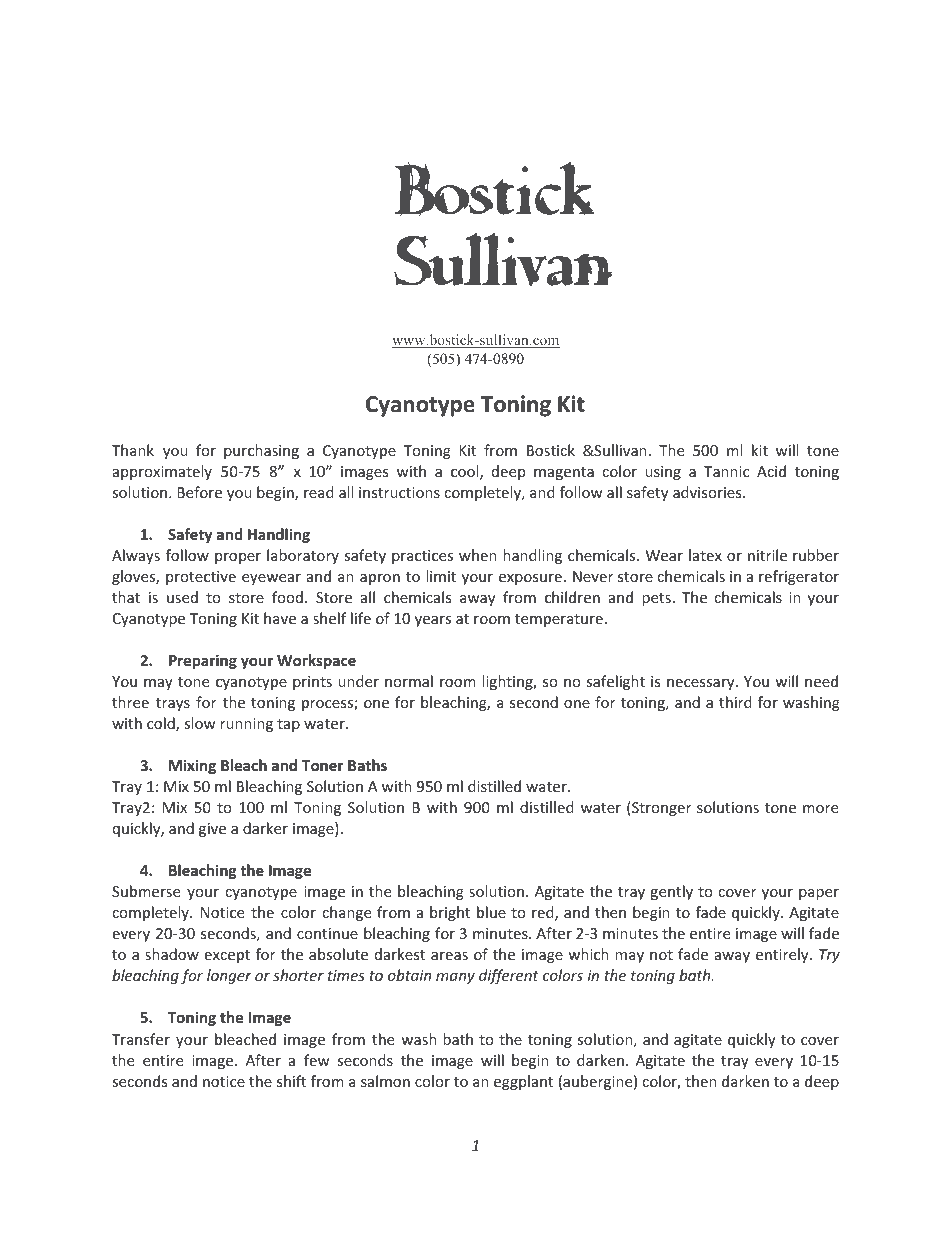 The height and width of the screenshot is (1233, 952). What do you see at coordinates (820, 809) in the screenshot?
I see `more` at bounding box center [820, 809].
